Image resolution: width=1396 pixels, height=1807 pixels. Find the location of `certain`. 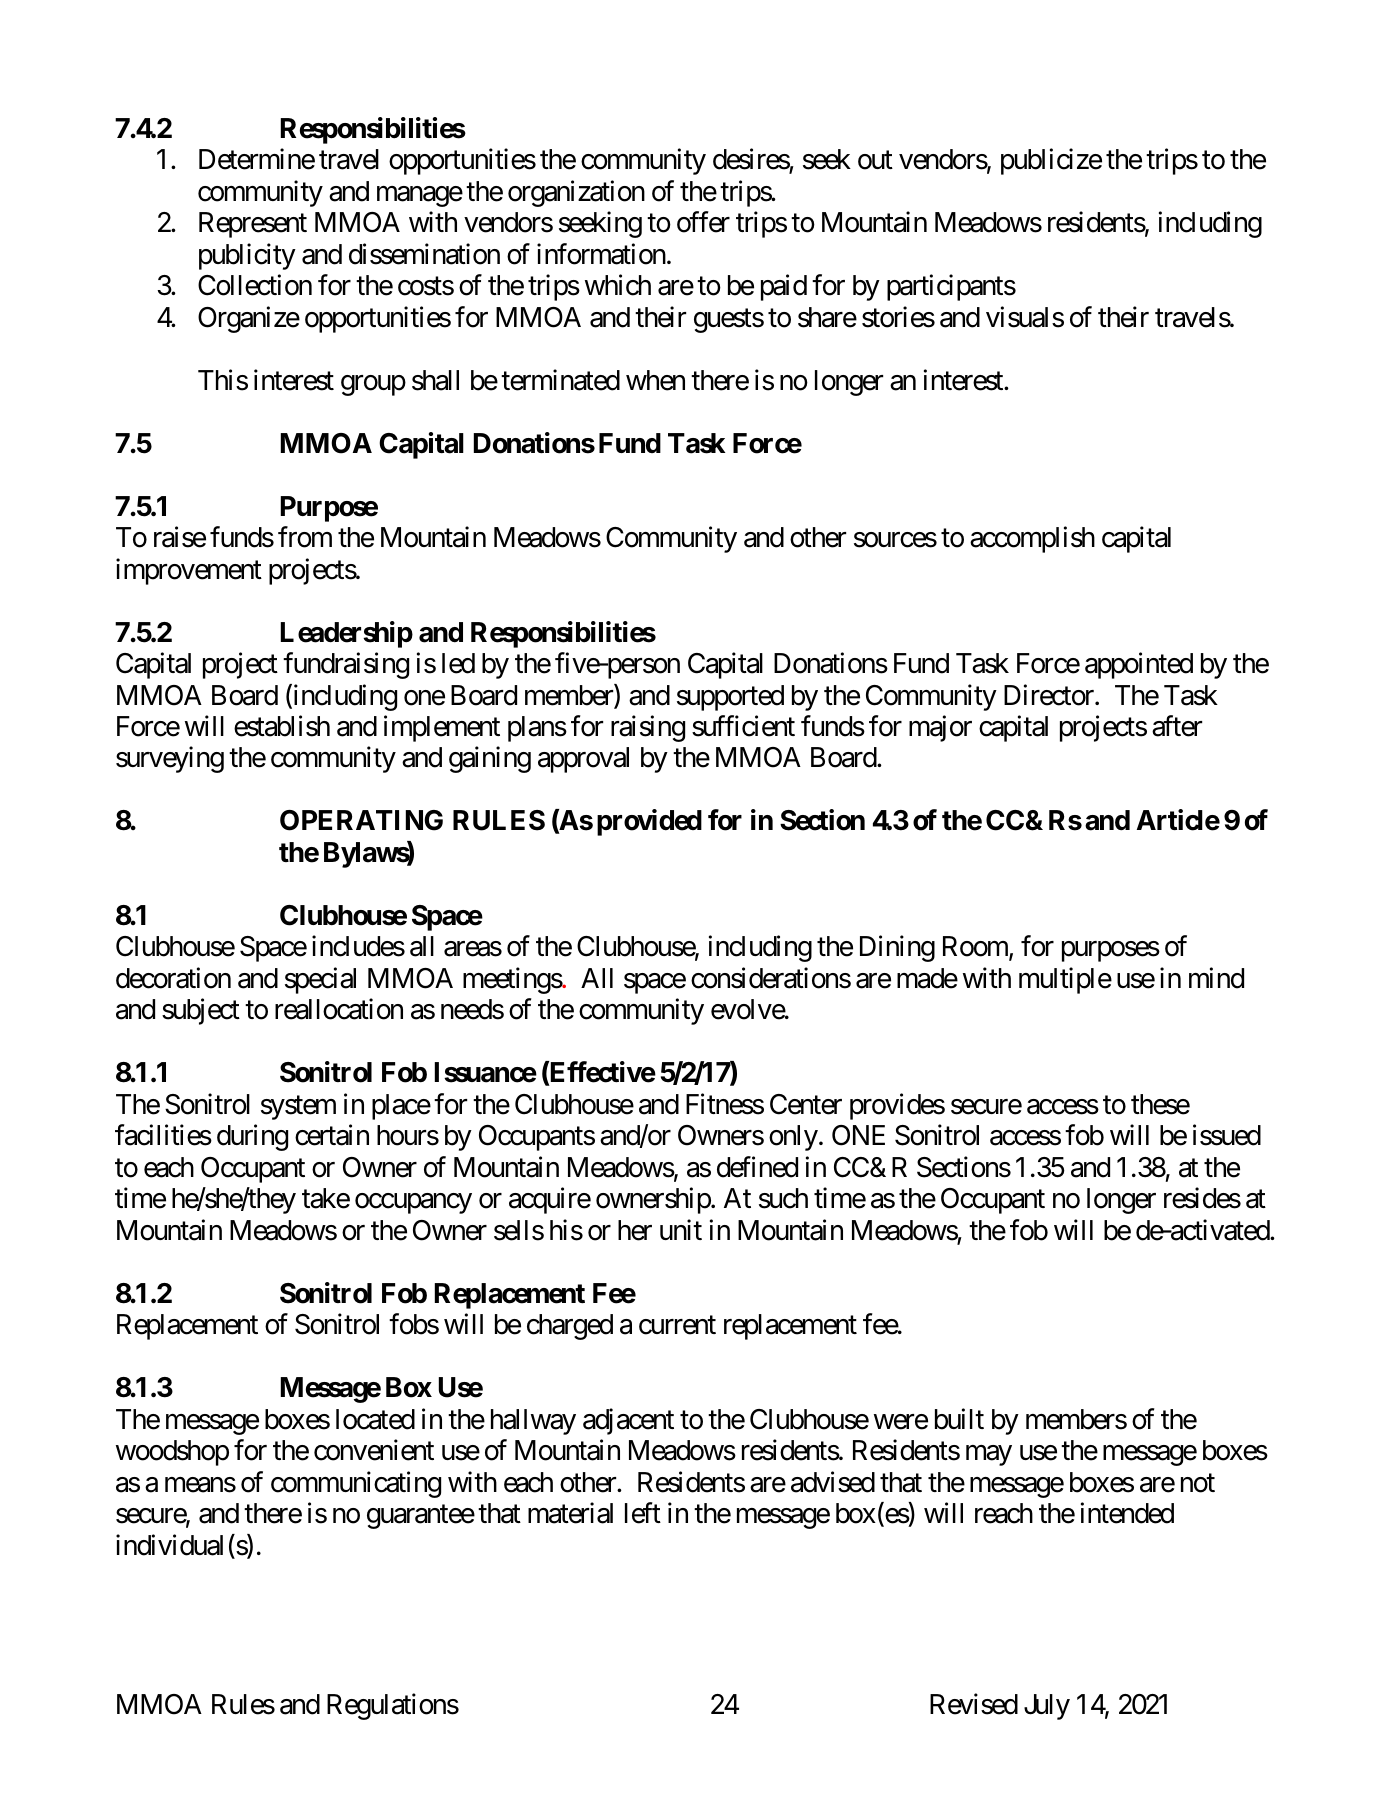

certain is located at coordinates (332, 1135).
